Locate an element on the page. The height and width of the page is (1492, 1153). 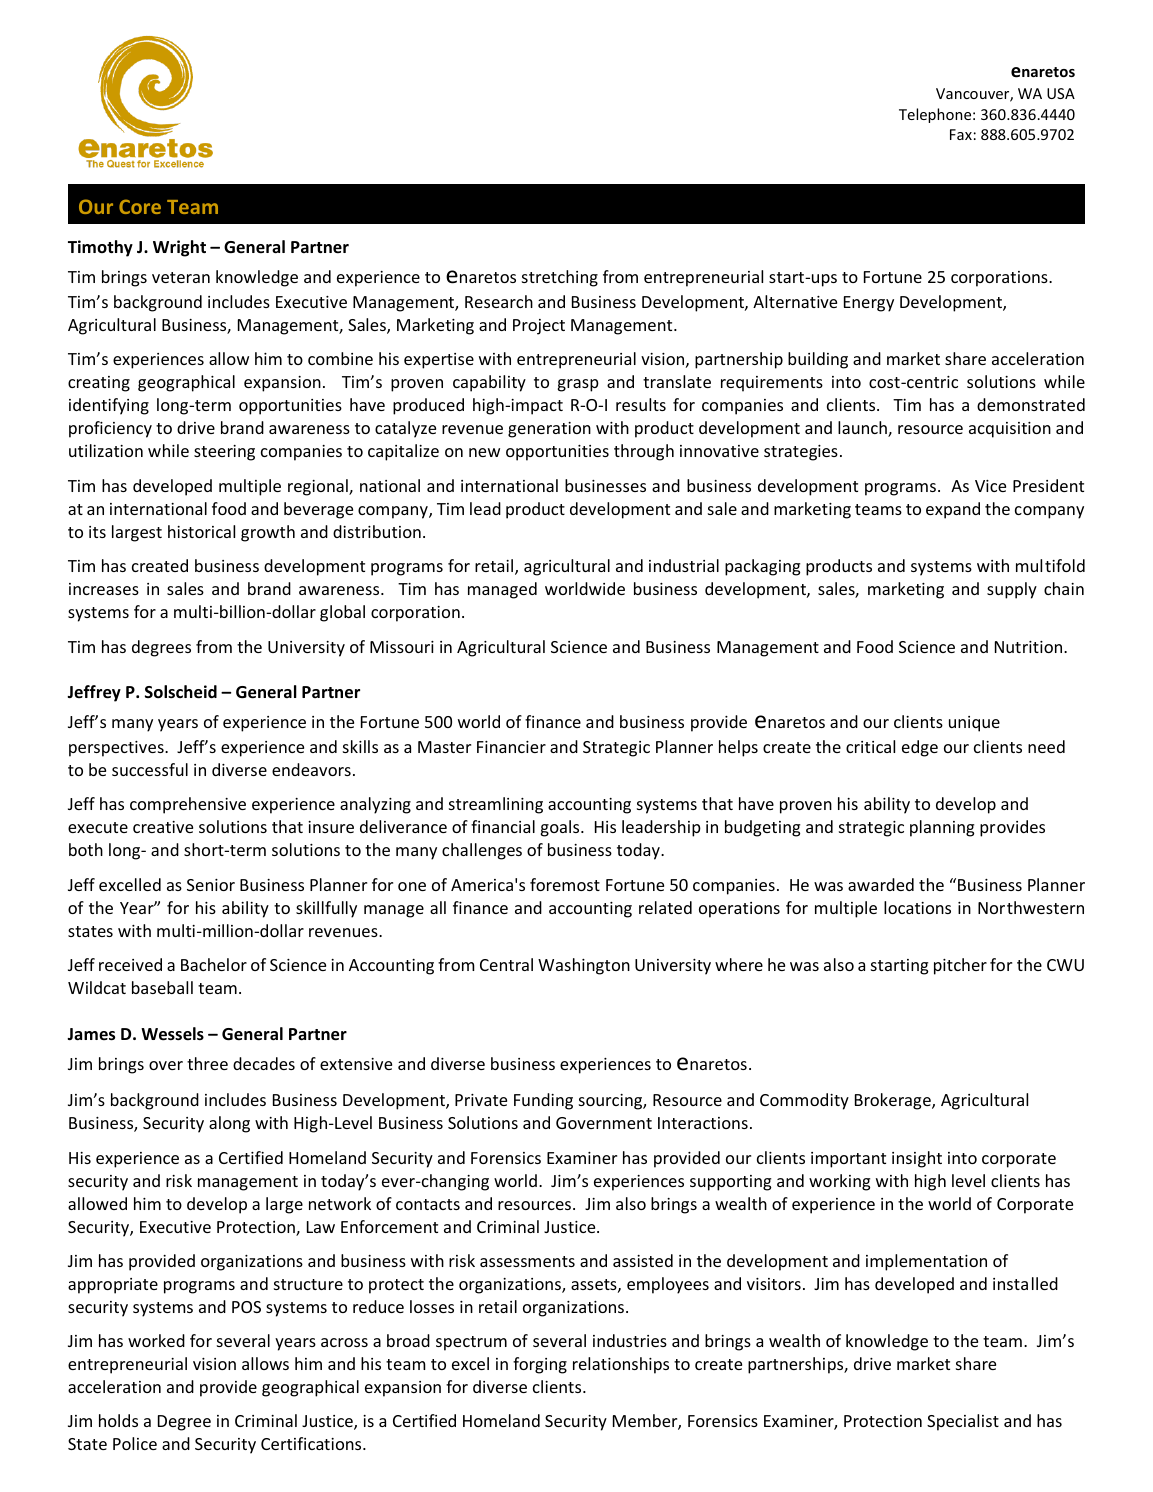
stretching is located at coordinates (560, 278).
